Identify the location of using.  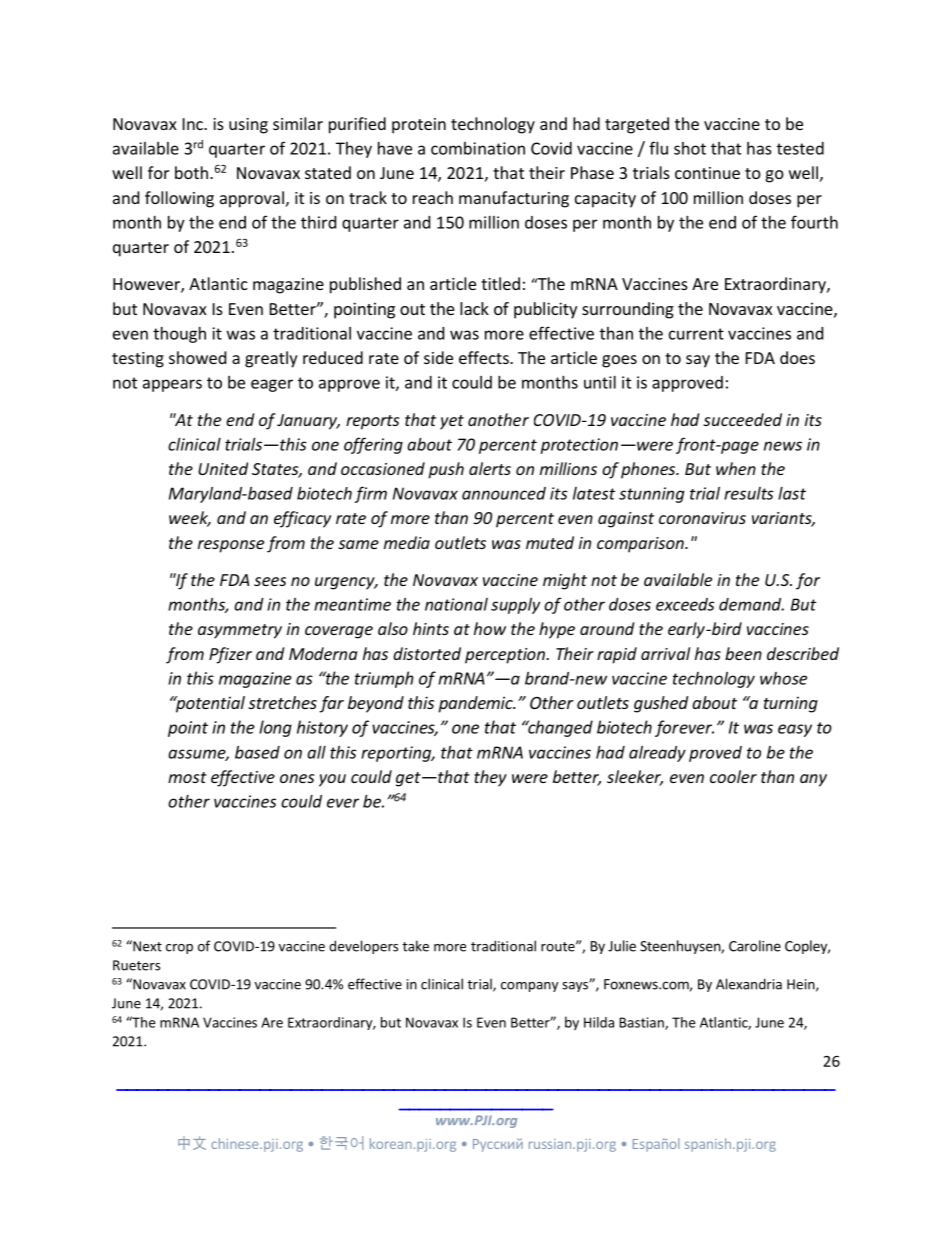
(248, 126).
